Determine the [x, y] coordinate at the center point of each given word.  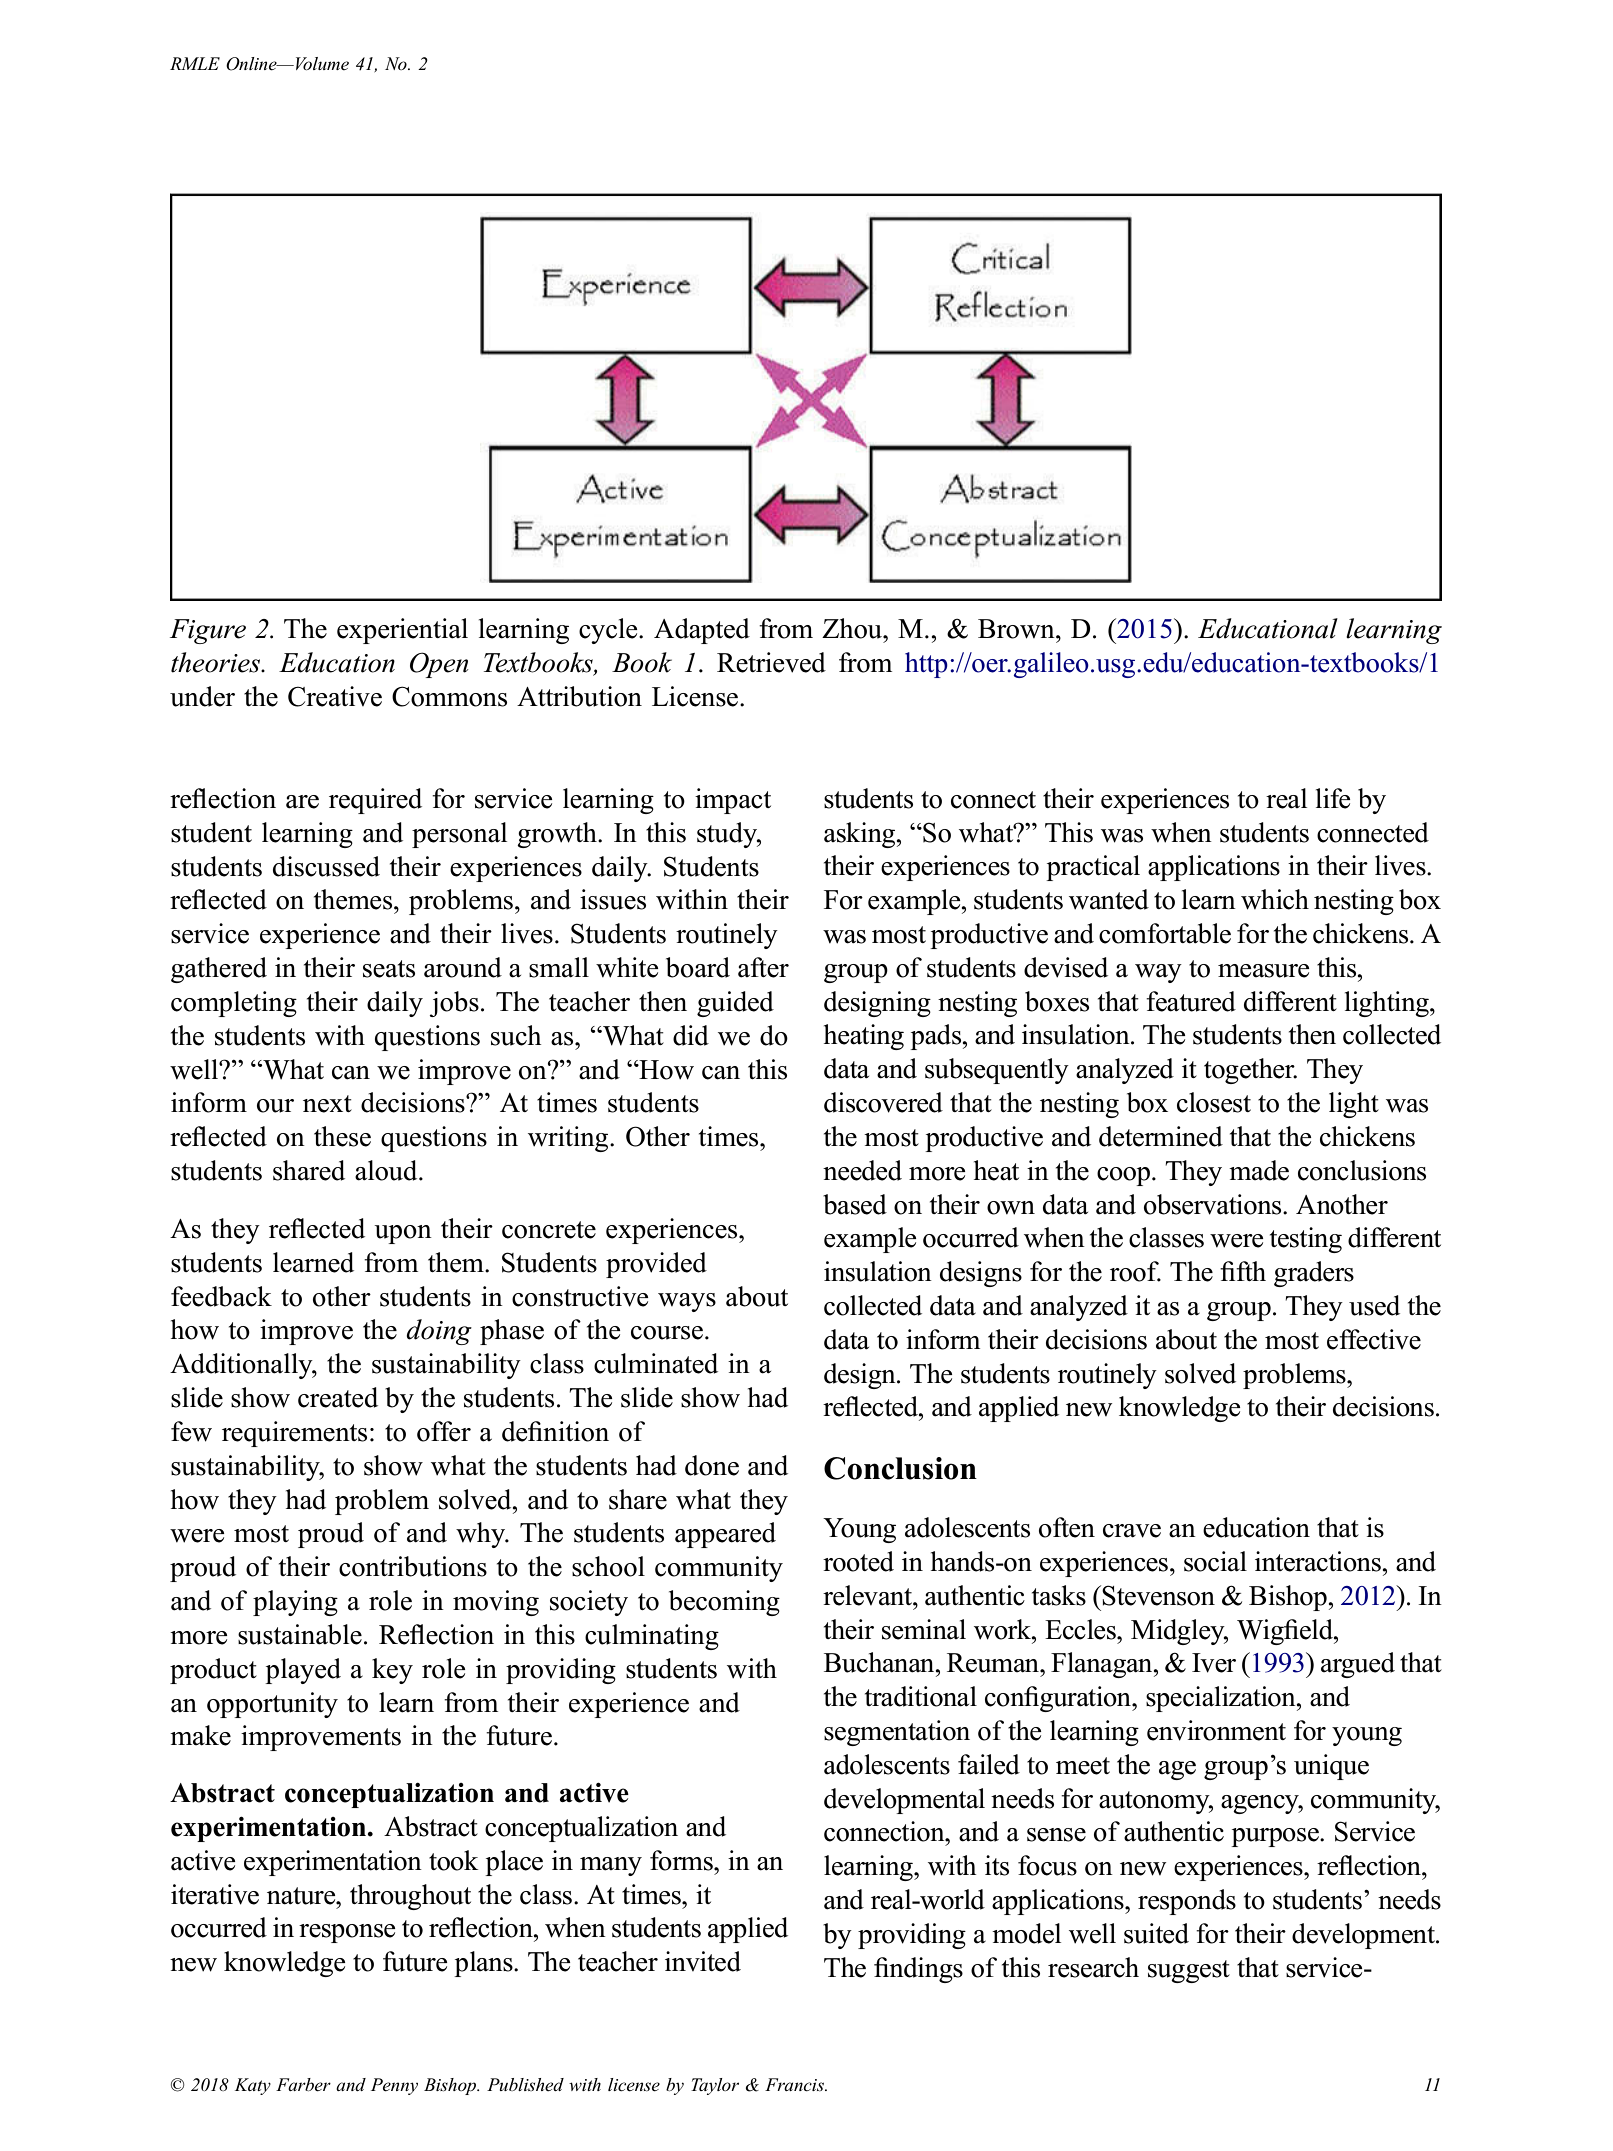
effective [1374, 1339]
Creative [335, 696]
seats [389, 969]
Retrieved [771, 662]
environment [1216, 1730]
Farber [303, 2085]
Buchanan [880, 1662]
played [303, 1671]
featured [1191, 1001]
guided [735, 1004]
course [667, 1333]
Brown [1017, 629]
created [338, 1397]
